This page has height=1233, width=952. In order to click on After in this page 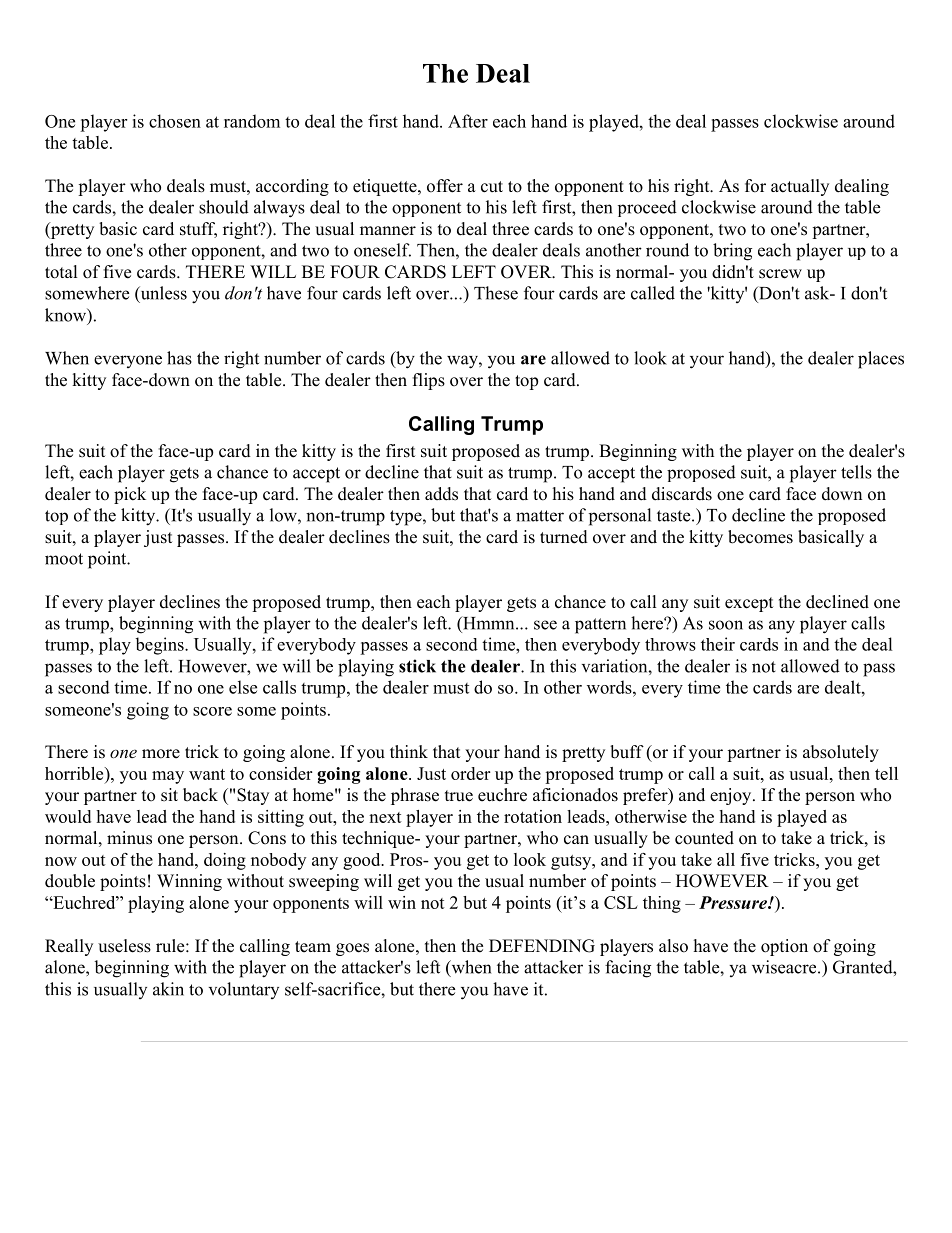, I will do `click(468, 121)`.
